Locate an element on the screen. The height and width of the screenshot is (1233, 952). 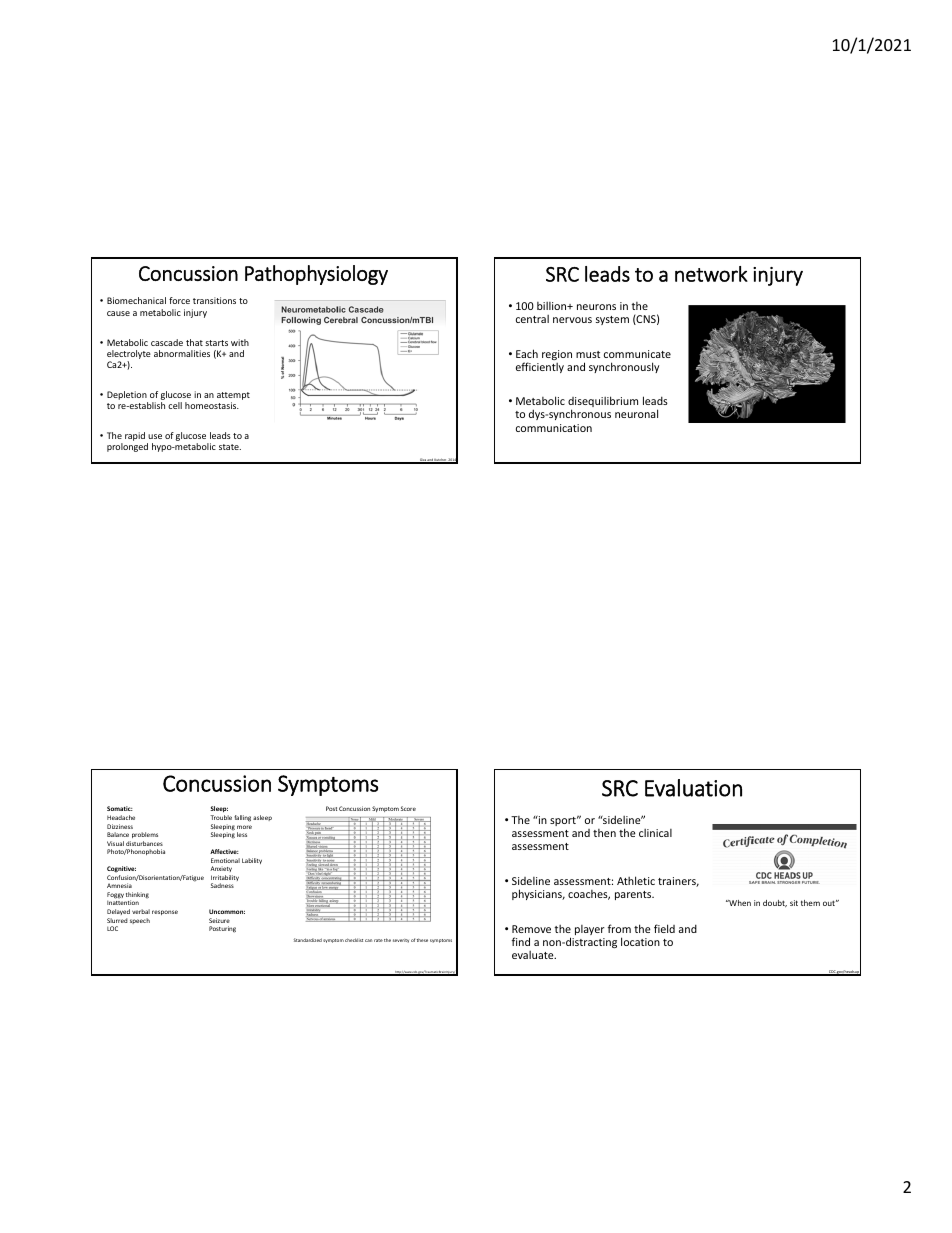
transitions is located at coordinates (214, 300).
